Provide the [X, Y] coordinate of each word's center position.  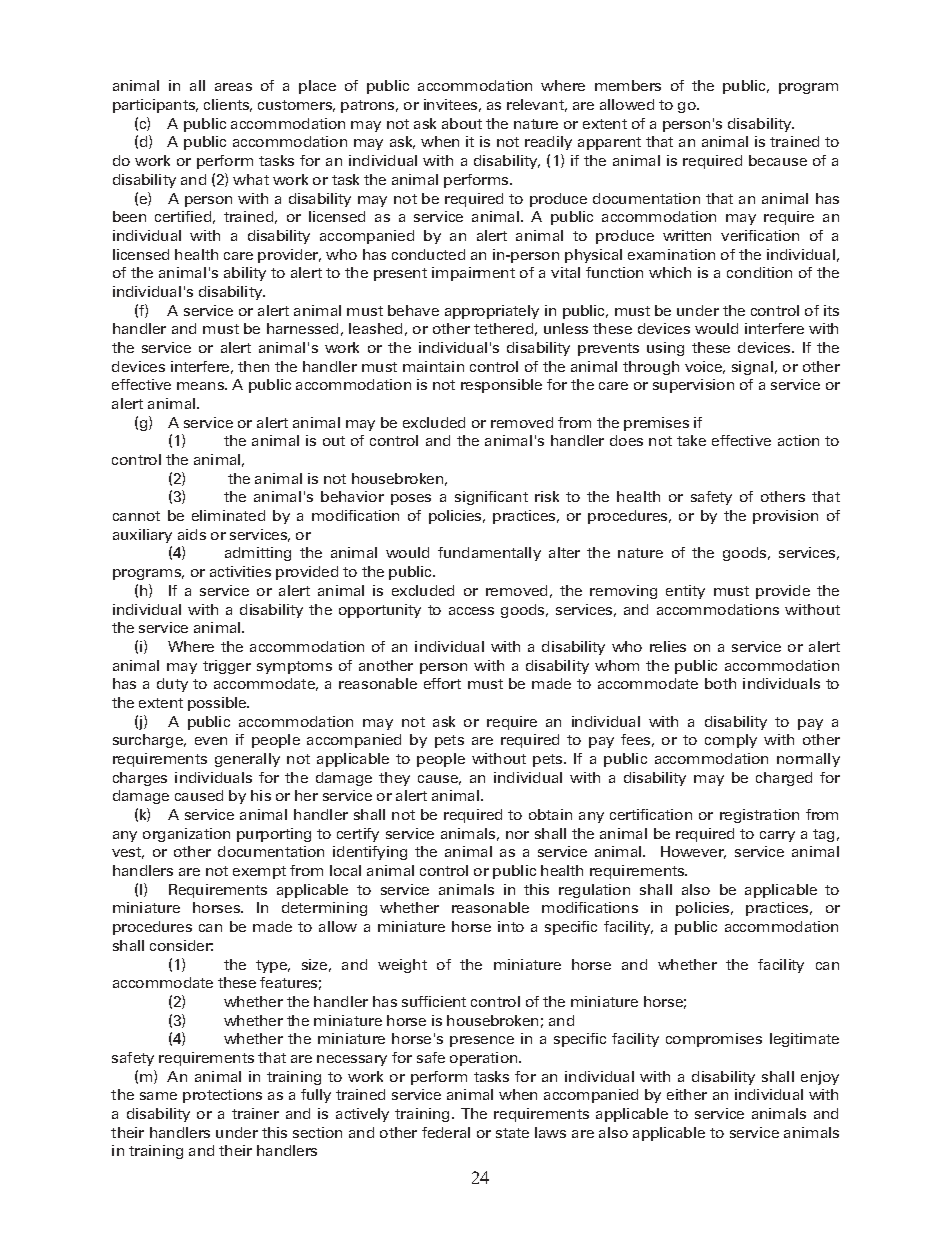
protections [222, 1096]
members [628, 85]
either [687, 1094]
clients [228, 105]
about [462, 123]
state [512, 1133]
